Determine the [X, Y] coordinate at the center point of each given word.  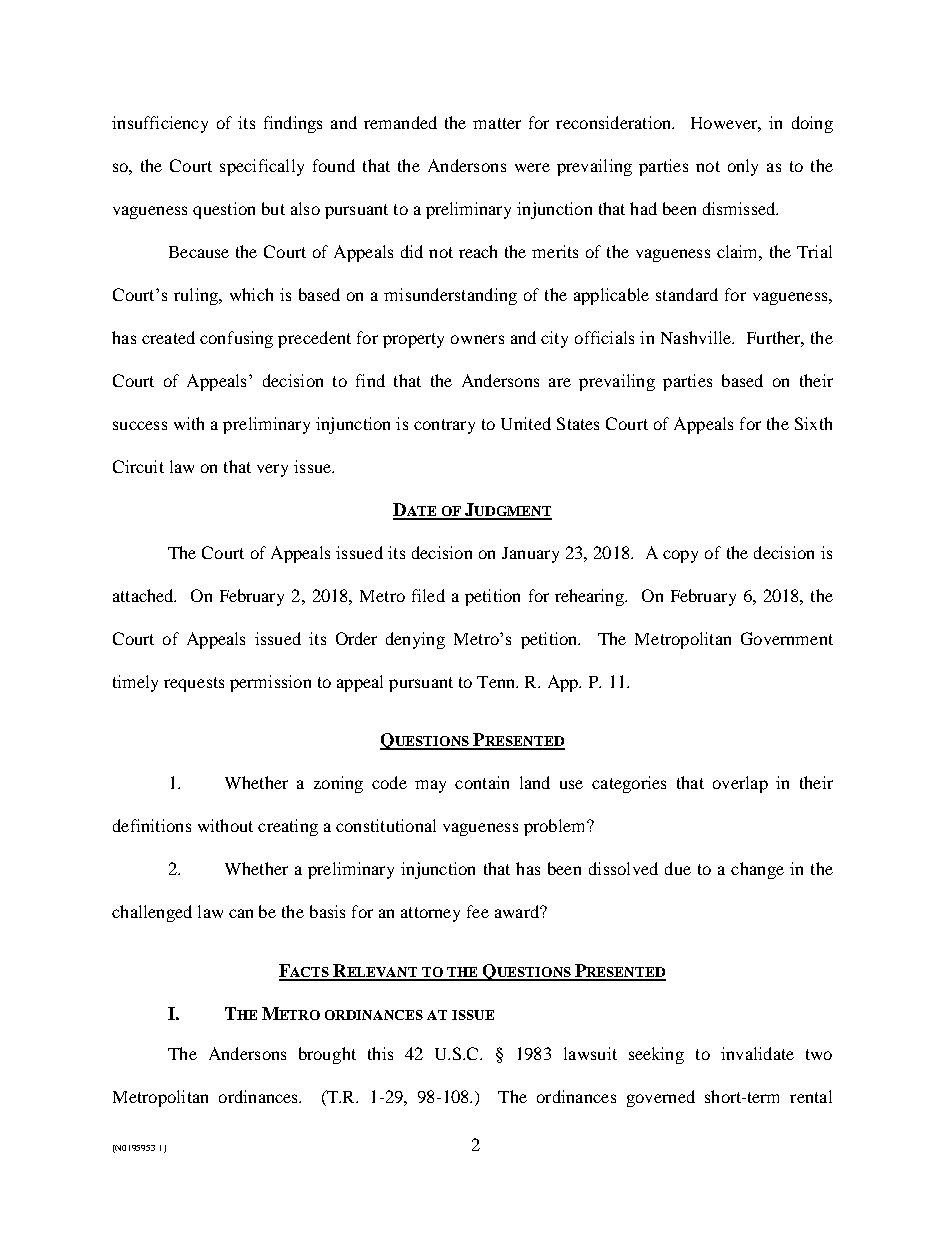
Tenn [497, 682]
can [241, 913]
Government [787, 638]
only [743, 167]
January [530, 555]
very [272, 470]
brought [327, 1055]
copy [680, 556]
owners [477, 339]
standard [687, 294]
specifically [262, 167]
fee [478, 911]
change [757, 870]
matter [497, 123]
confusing [236, 339]
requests [194, 684]
